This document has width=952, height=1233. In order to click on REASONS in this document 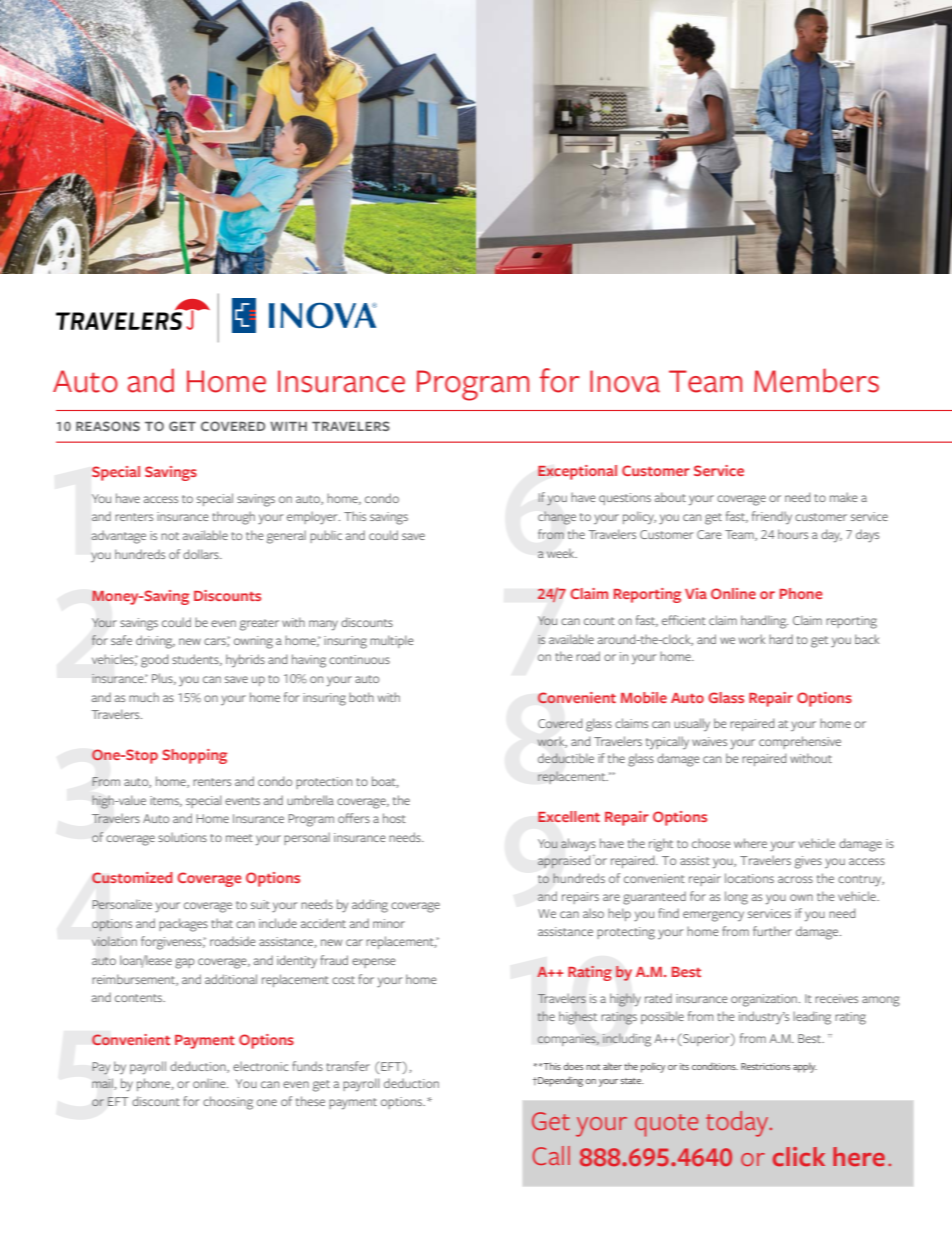, I will do `click(108, 426)`.
